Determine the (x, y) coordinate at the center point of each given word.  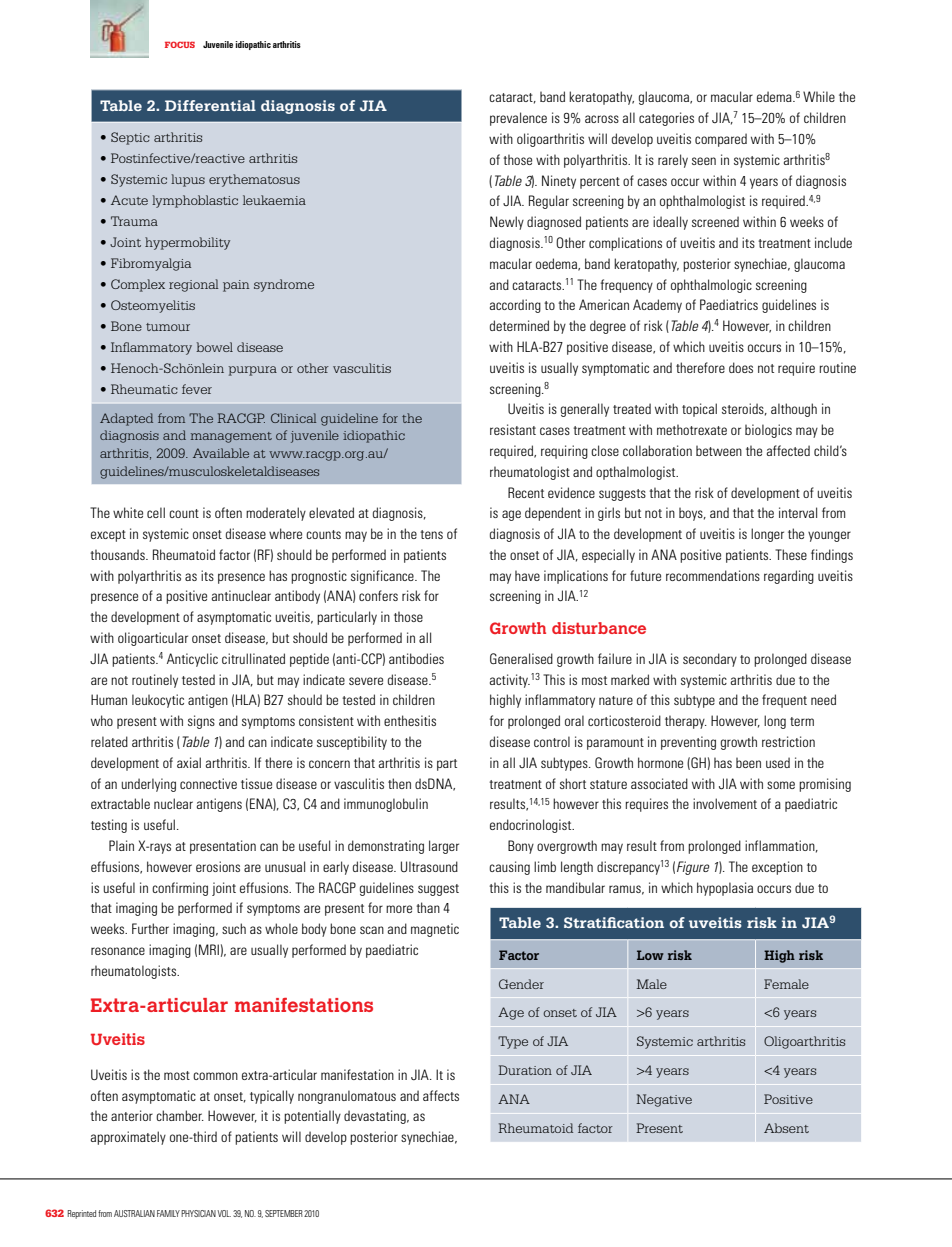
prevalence (518, 119)
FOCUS (180, 44)
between (719, 451)
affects (441, 1095)
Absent (786, 1128)
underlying (149, 785)
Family (168, 1213)
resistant (513, 429)
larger (444, 847)
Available (221, 453)
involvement (725, 803)
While (819, 96)
